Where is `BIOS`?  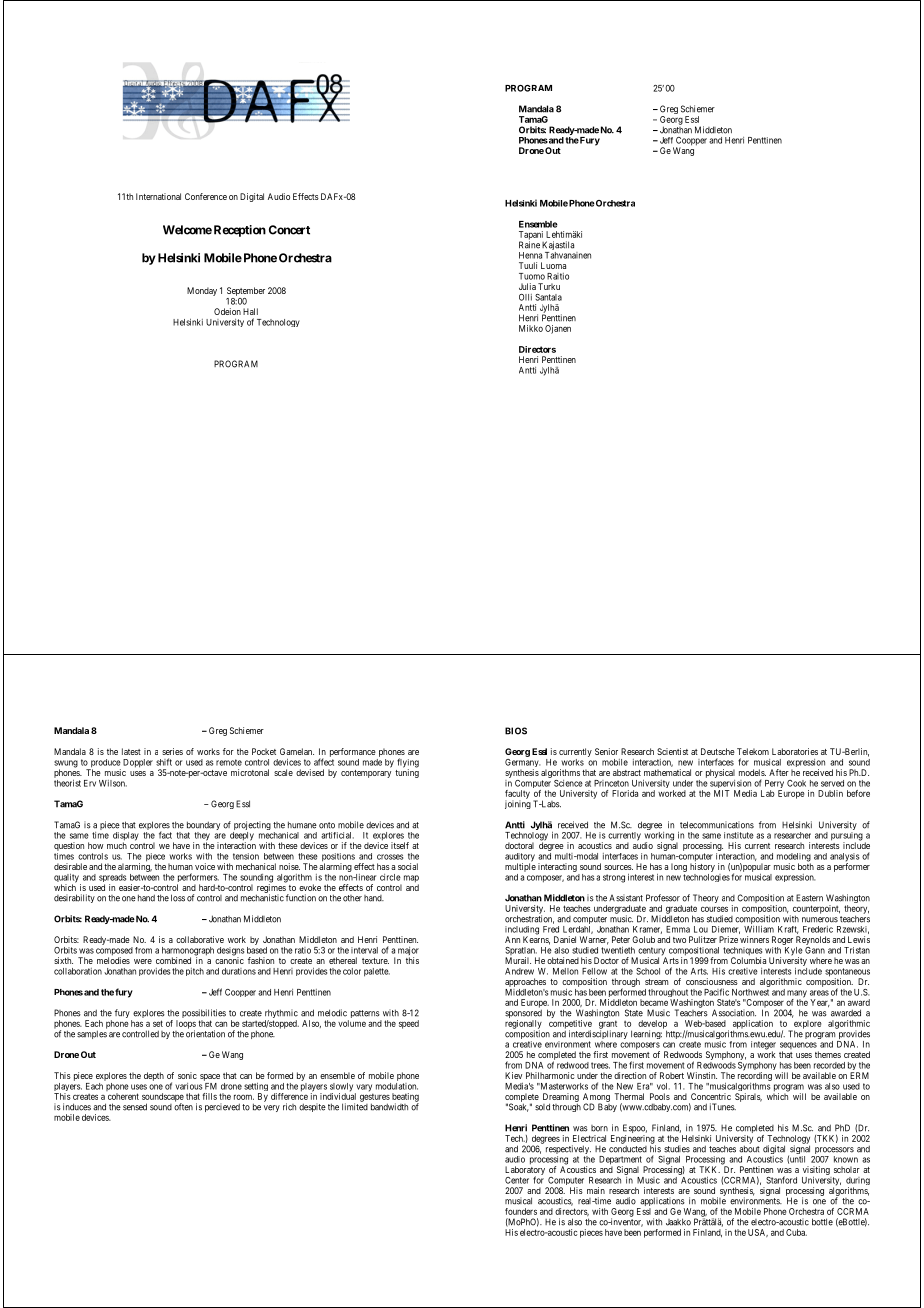 BIOS is located at coordinates (516, 731).
